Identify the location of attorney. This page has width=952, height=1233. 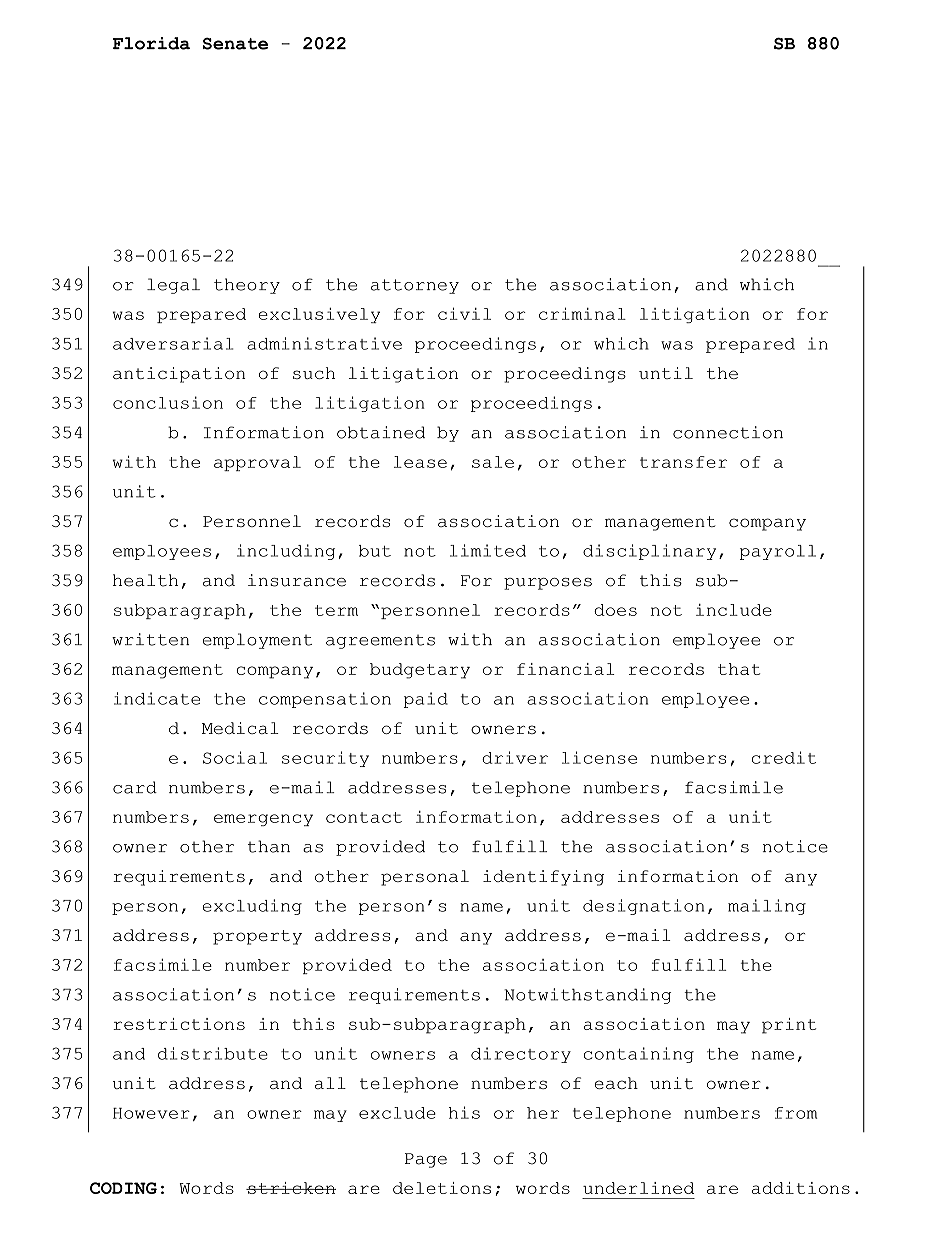
(415, 286).
